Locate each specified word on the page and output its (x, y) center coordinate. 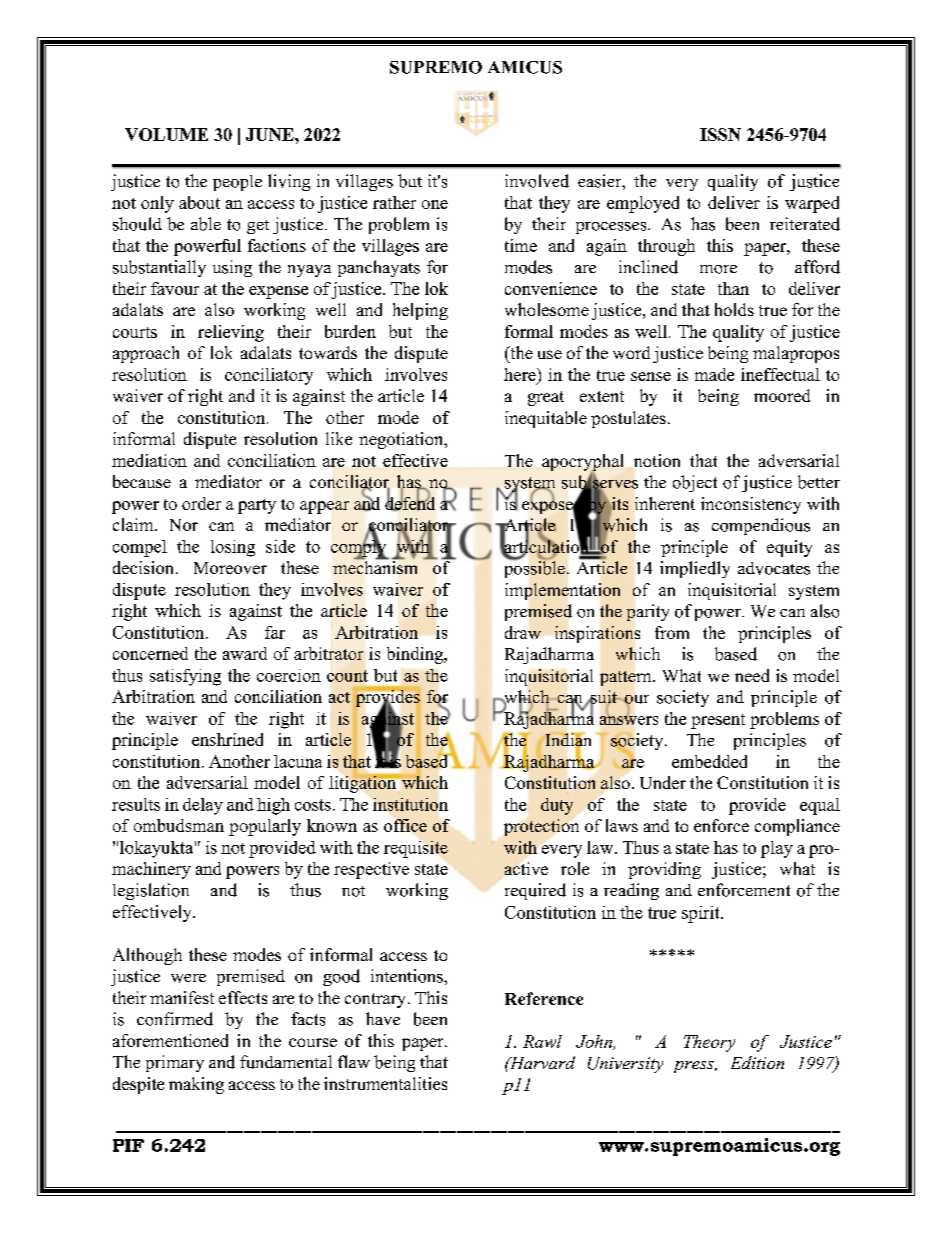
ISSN (720, 134)
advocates (774, 568)
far (275, 632)
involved (537, 181)
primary (175, 1063)
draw (523, 632)
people (237, 183)
